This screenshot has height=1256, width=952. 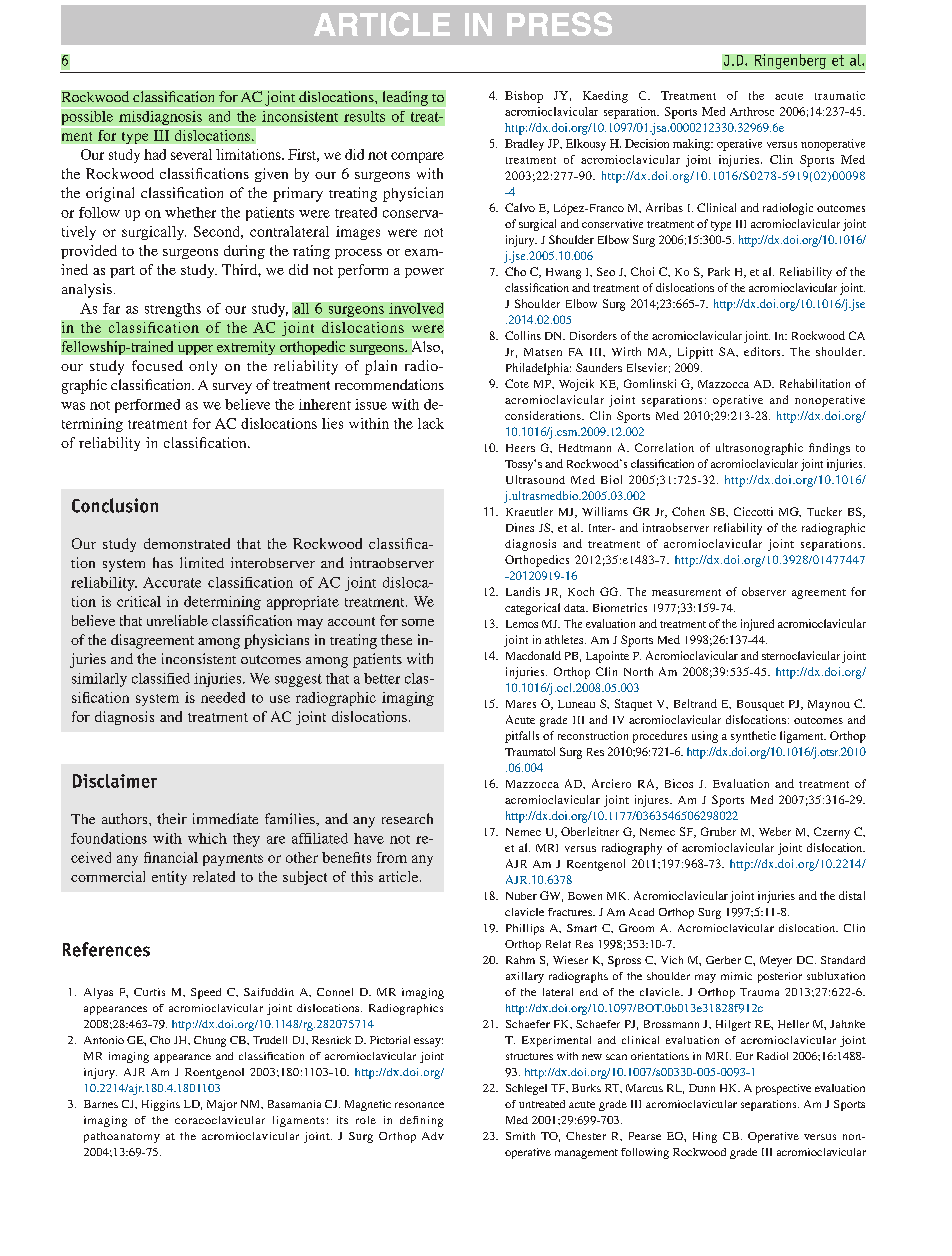 What do you see at coordinates (172, 582) in the screenshot?
I see `Accurate` at bounding box center [172, 582].
